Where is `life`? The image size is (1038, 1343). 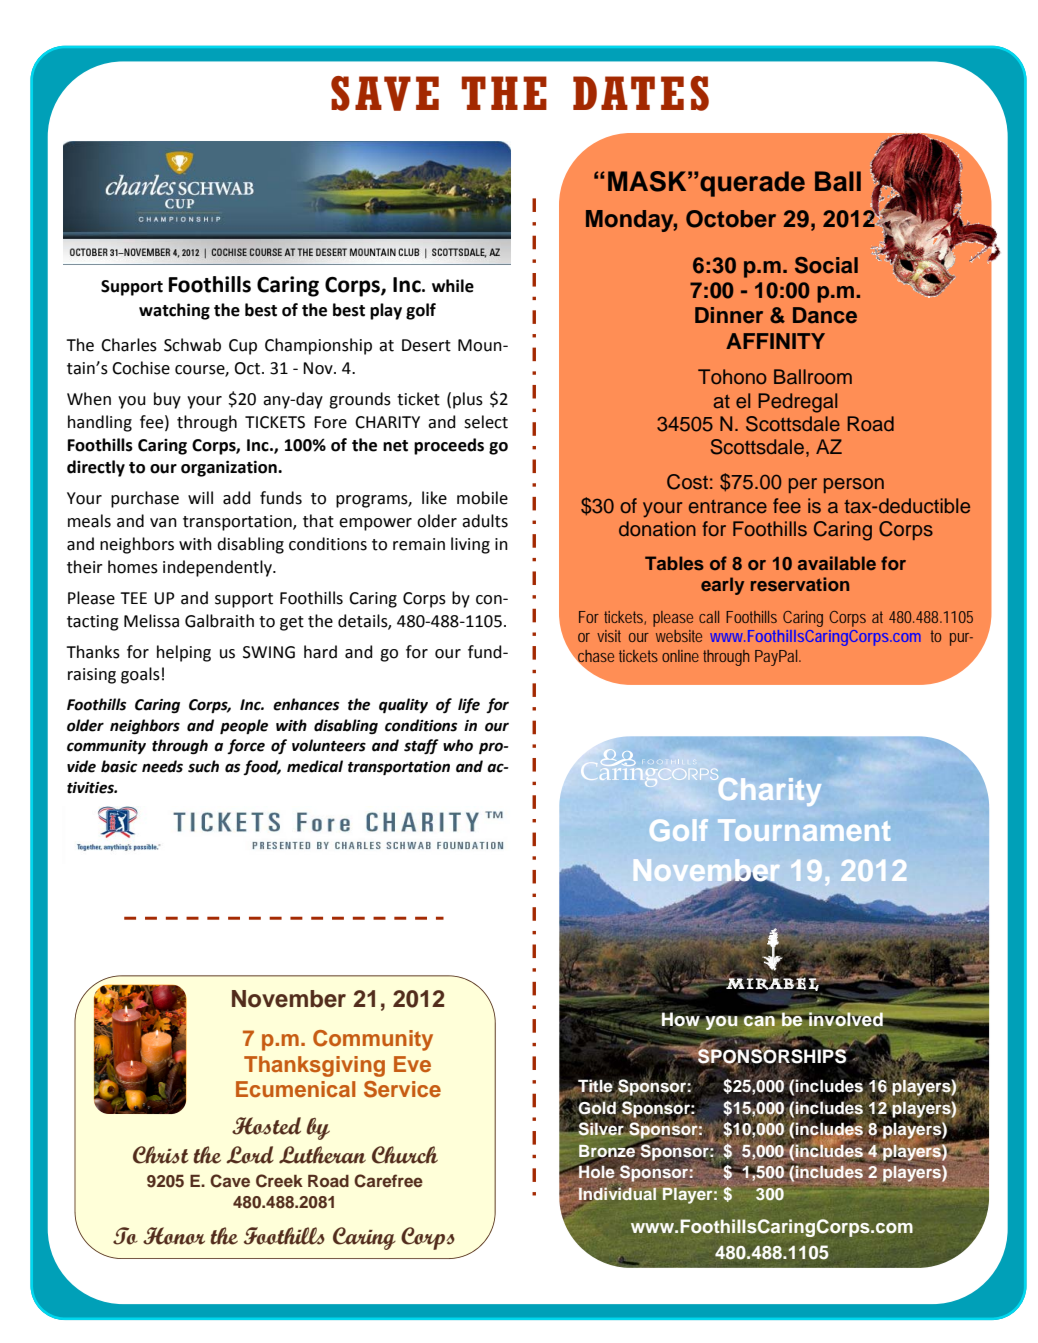
life is located at coordinates (469, 705).
